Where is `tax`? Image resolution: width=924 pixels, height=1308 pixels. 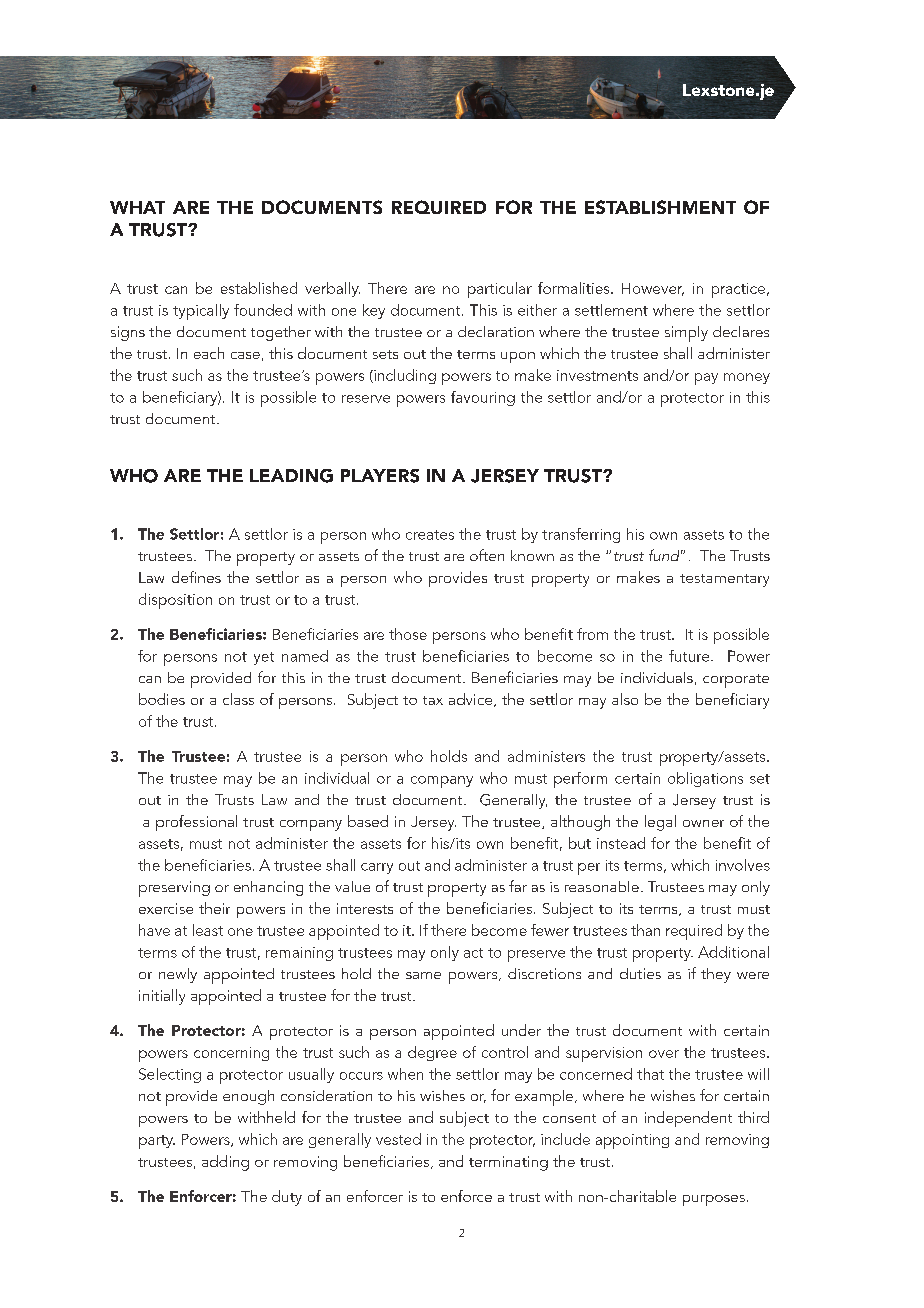
tax is located at coordinates (433, 700).
